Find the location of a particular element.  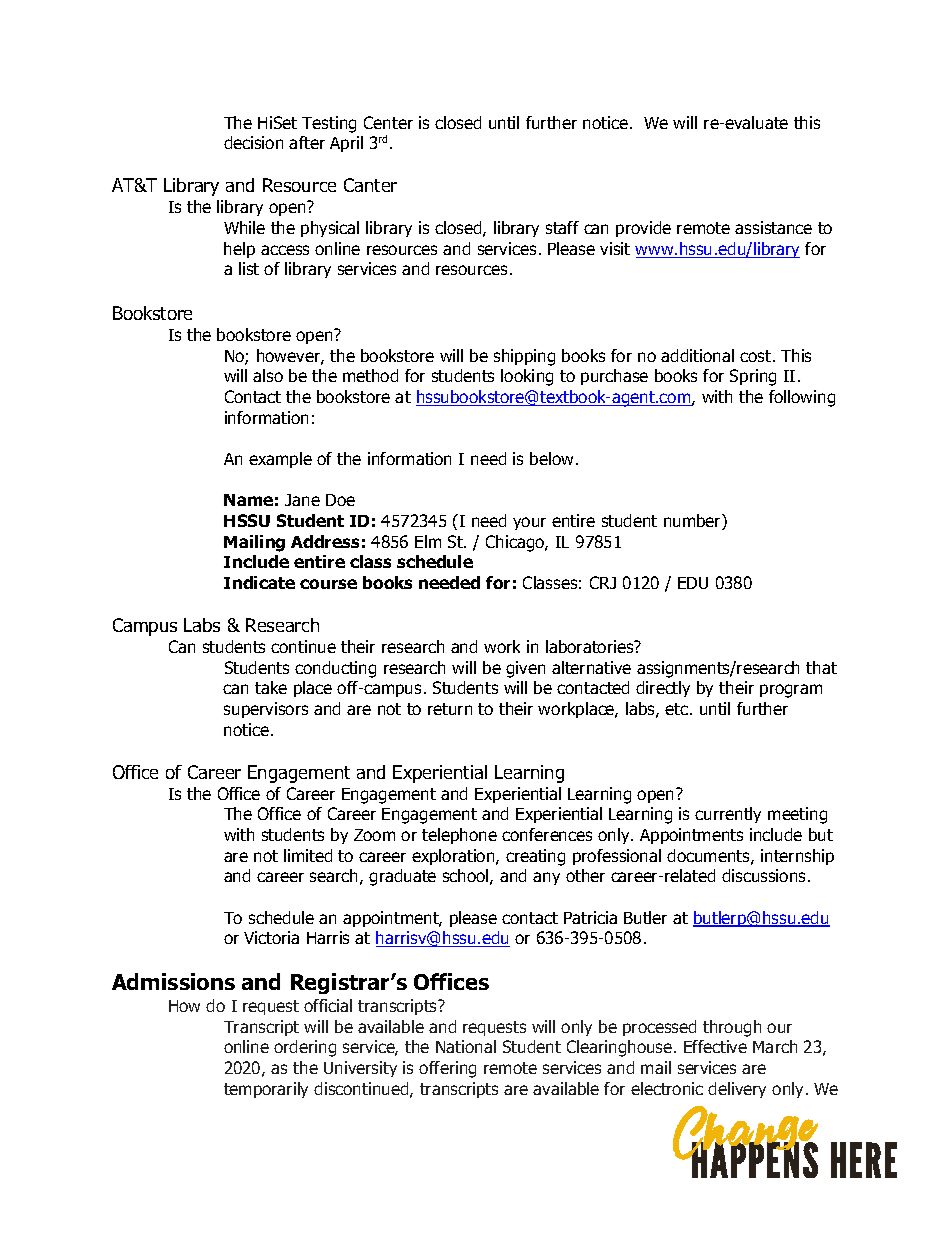

also is located at coordinates (268, 375).
